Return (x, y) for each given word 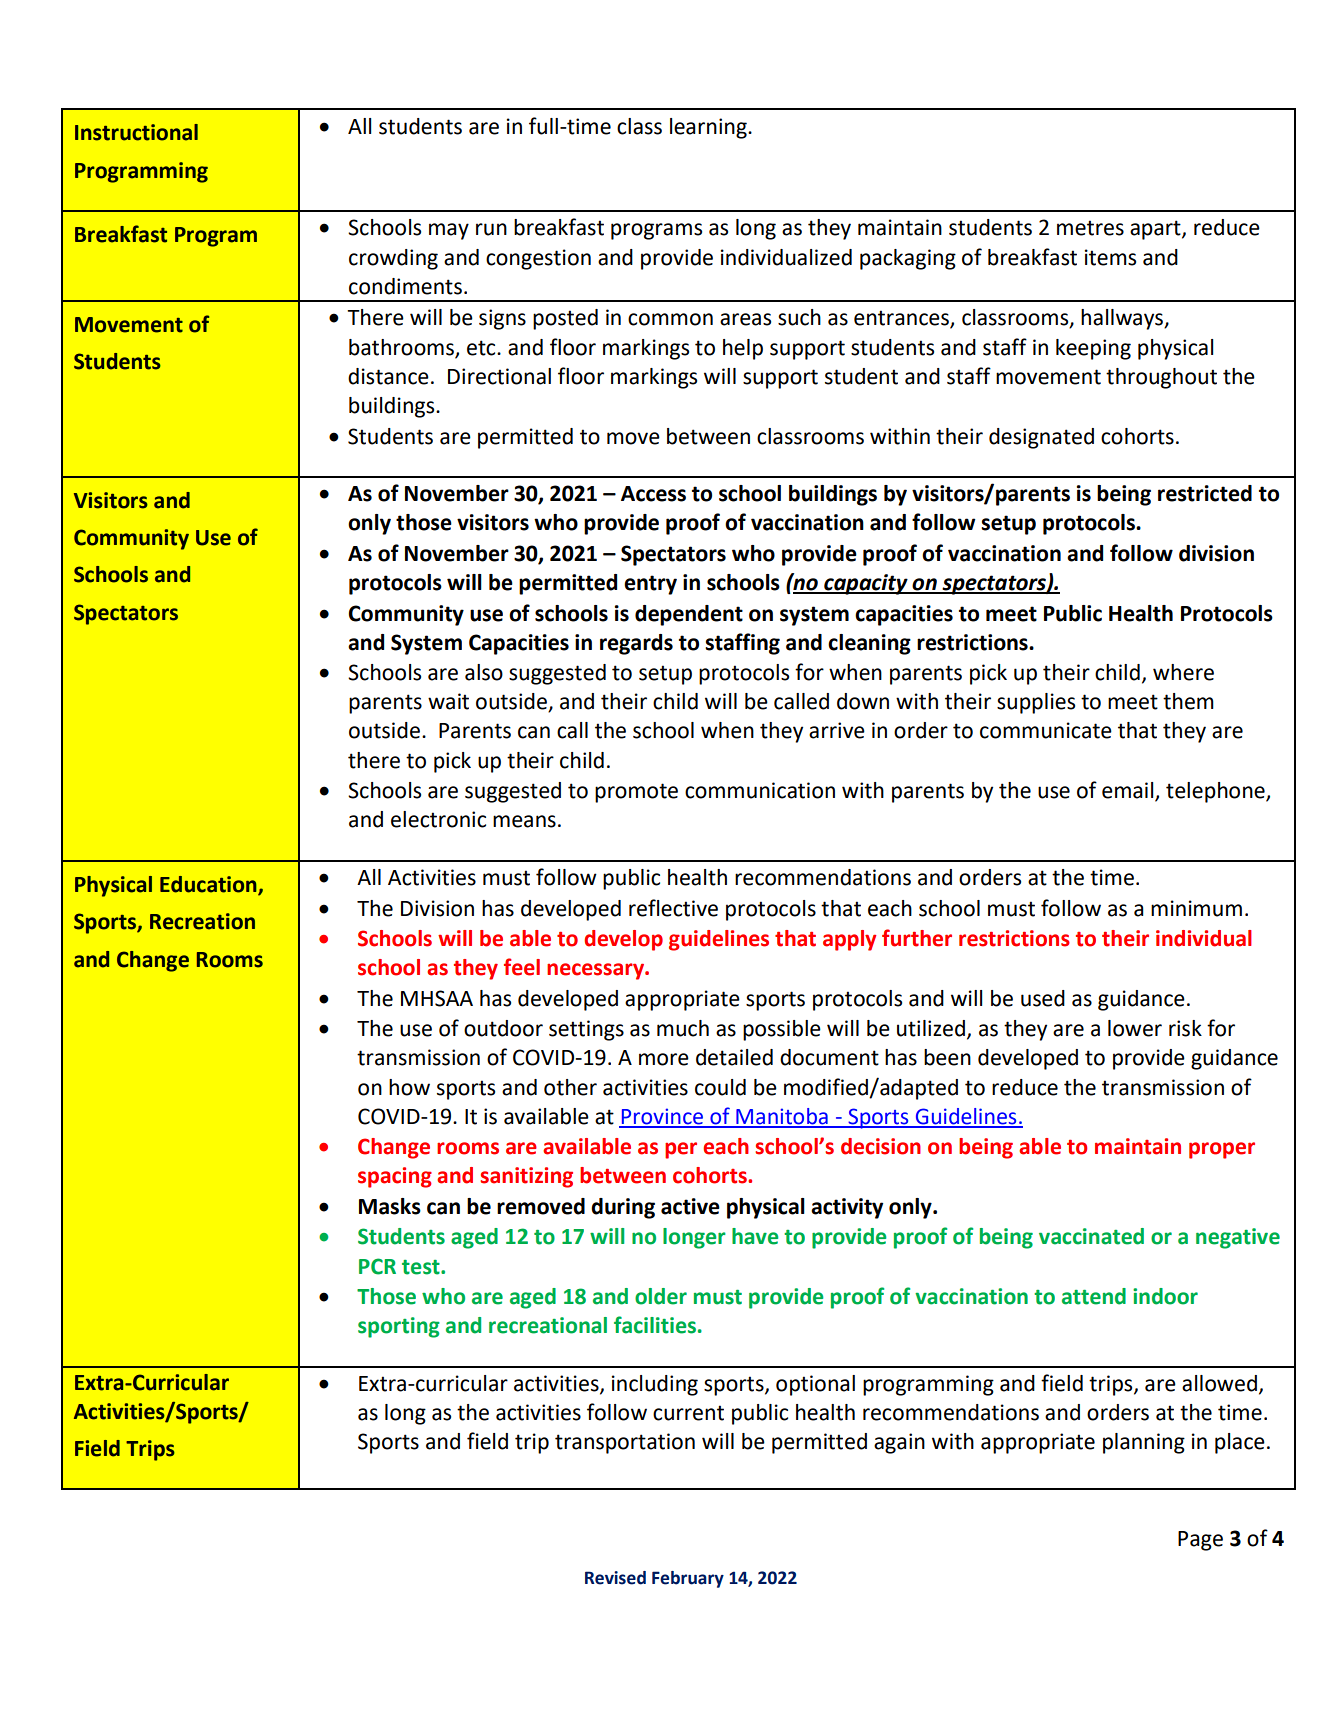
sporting (399, 1327)
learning (709, 128)
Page (1200, 1541)
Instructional (136, 132)
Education (209, 885)
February (688, 1579)
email (1129, 791)
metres (1090, 228)
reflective (673, 908)
